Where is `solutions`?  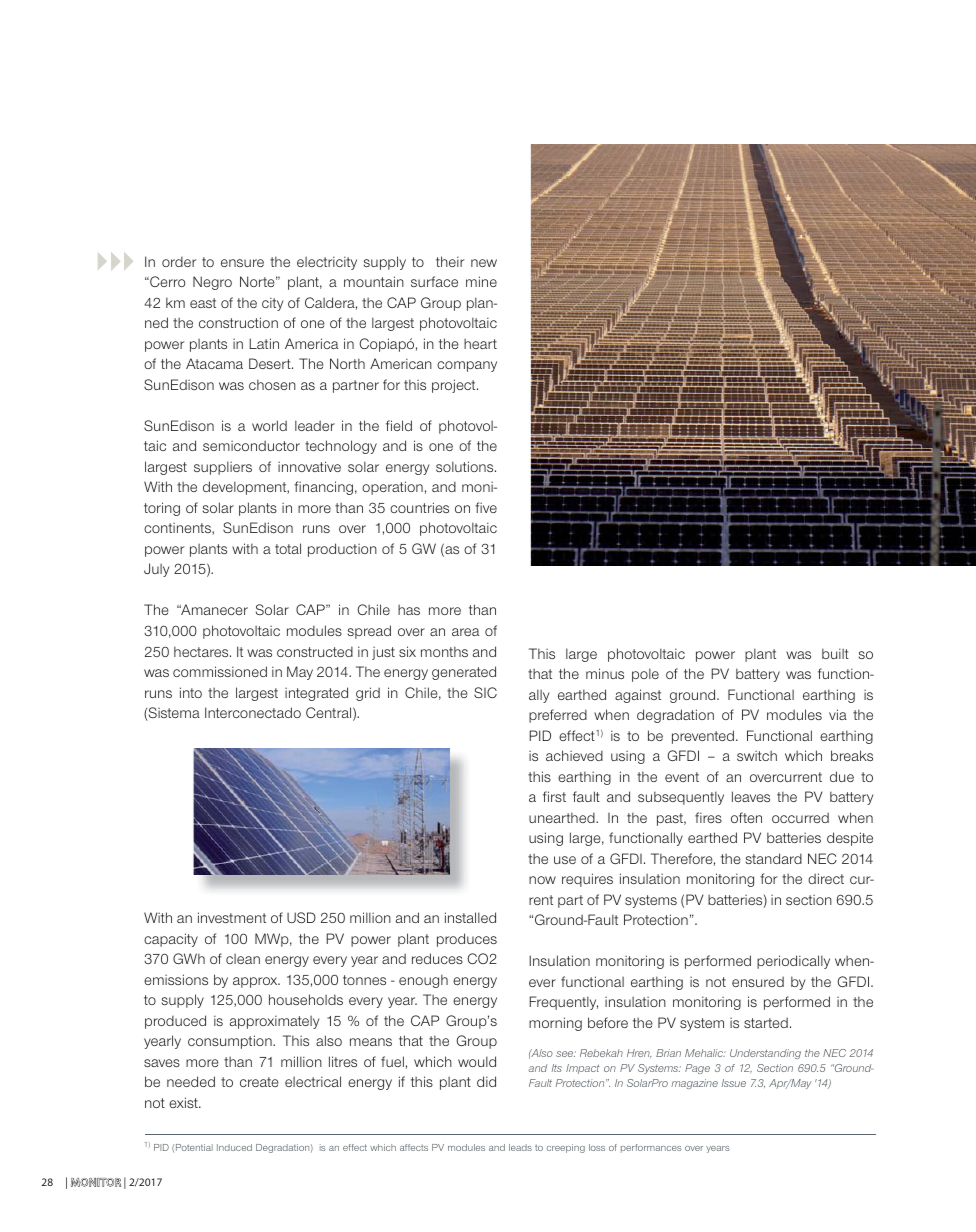 solutions is located at coordinates (466, 466).
